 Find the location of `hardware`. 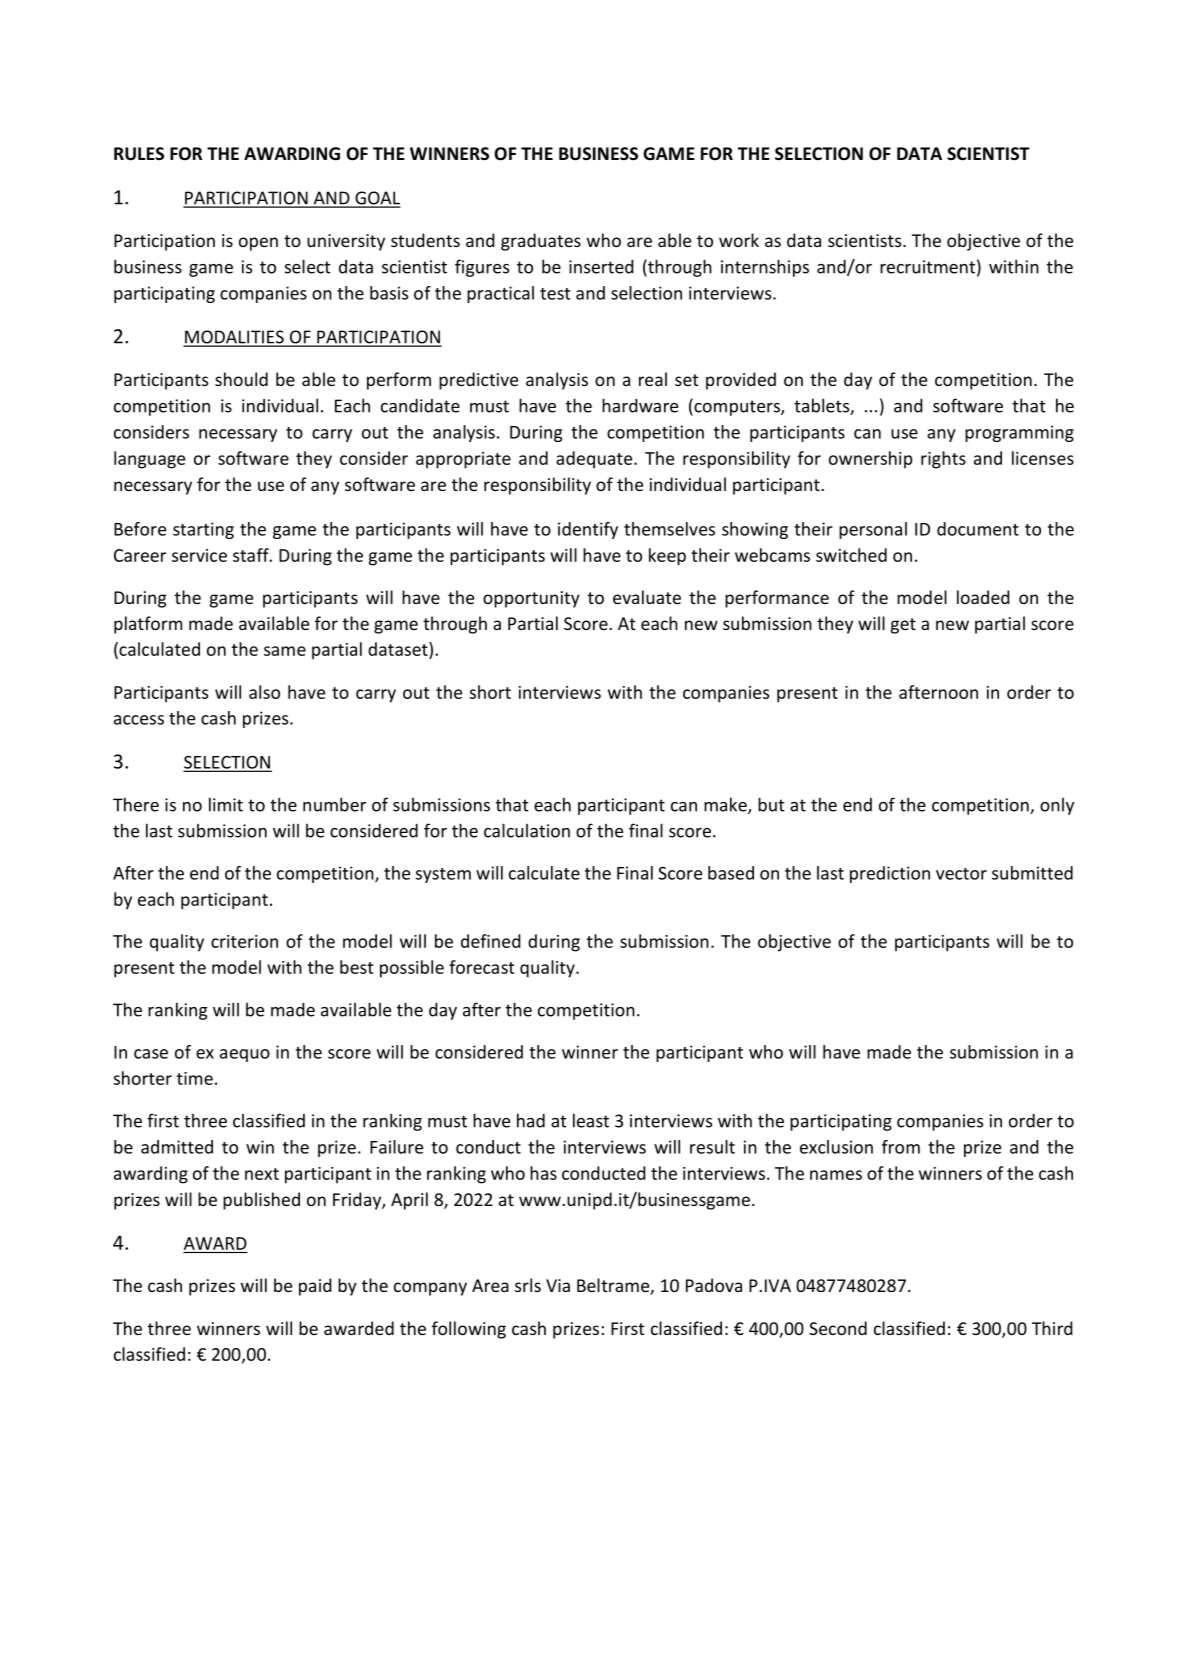

hardware is located at coordinates (640, 405).
